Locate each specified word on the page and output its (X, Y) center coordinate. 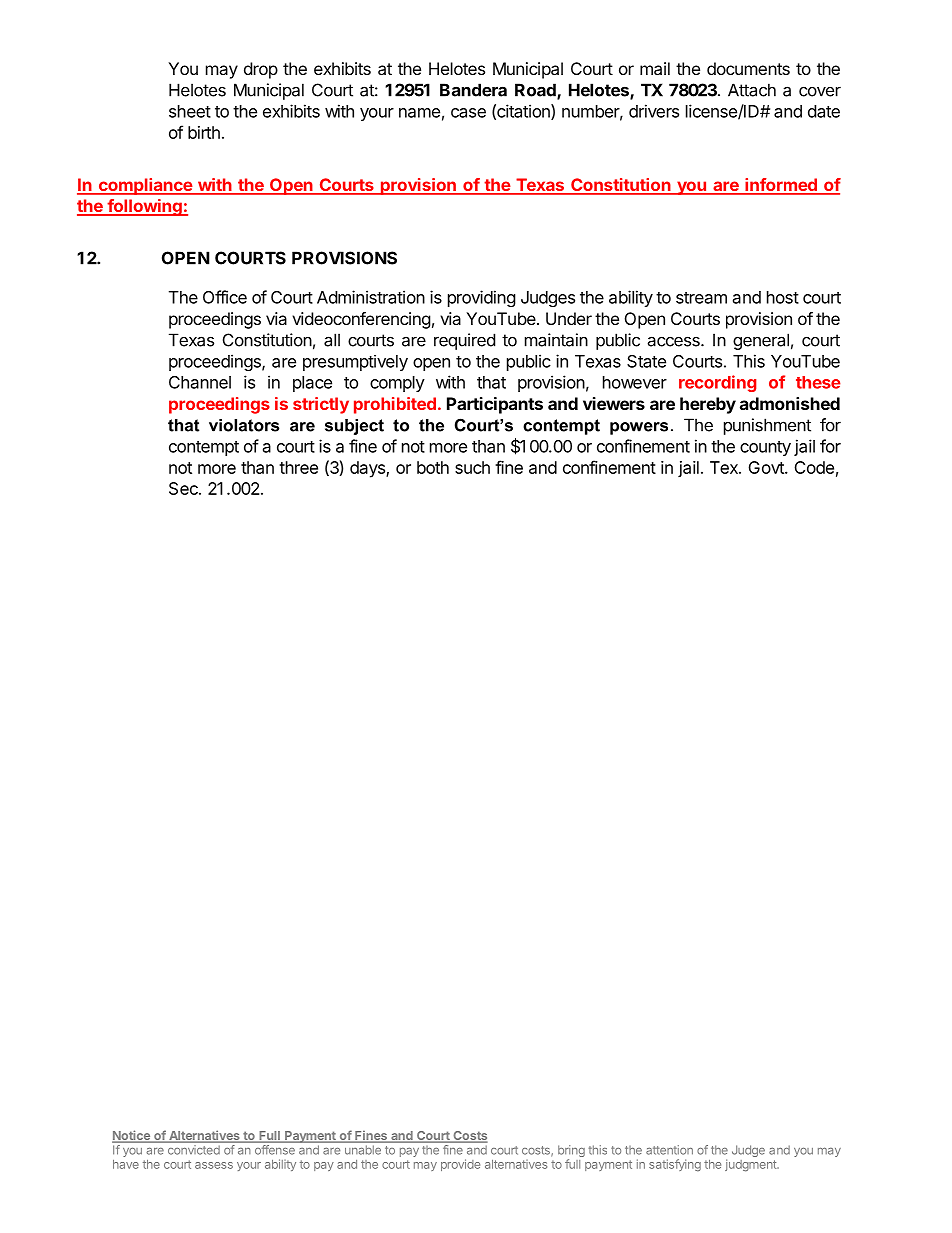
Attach (752, 90)
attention (669, 1150)
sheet (190, 111)
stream (701, 298)
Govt (767, 467)
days (368, 469)
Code (814, 467)
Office (225, 297)
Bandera (473, 90)
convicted (194, 1150)
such (472, 467)
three (298, 467)
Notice (132, 1136)
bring (571, 1152)
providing (482, 298)
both (433, 467)
